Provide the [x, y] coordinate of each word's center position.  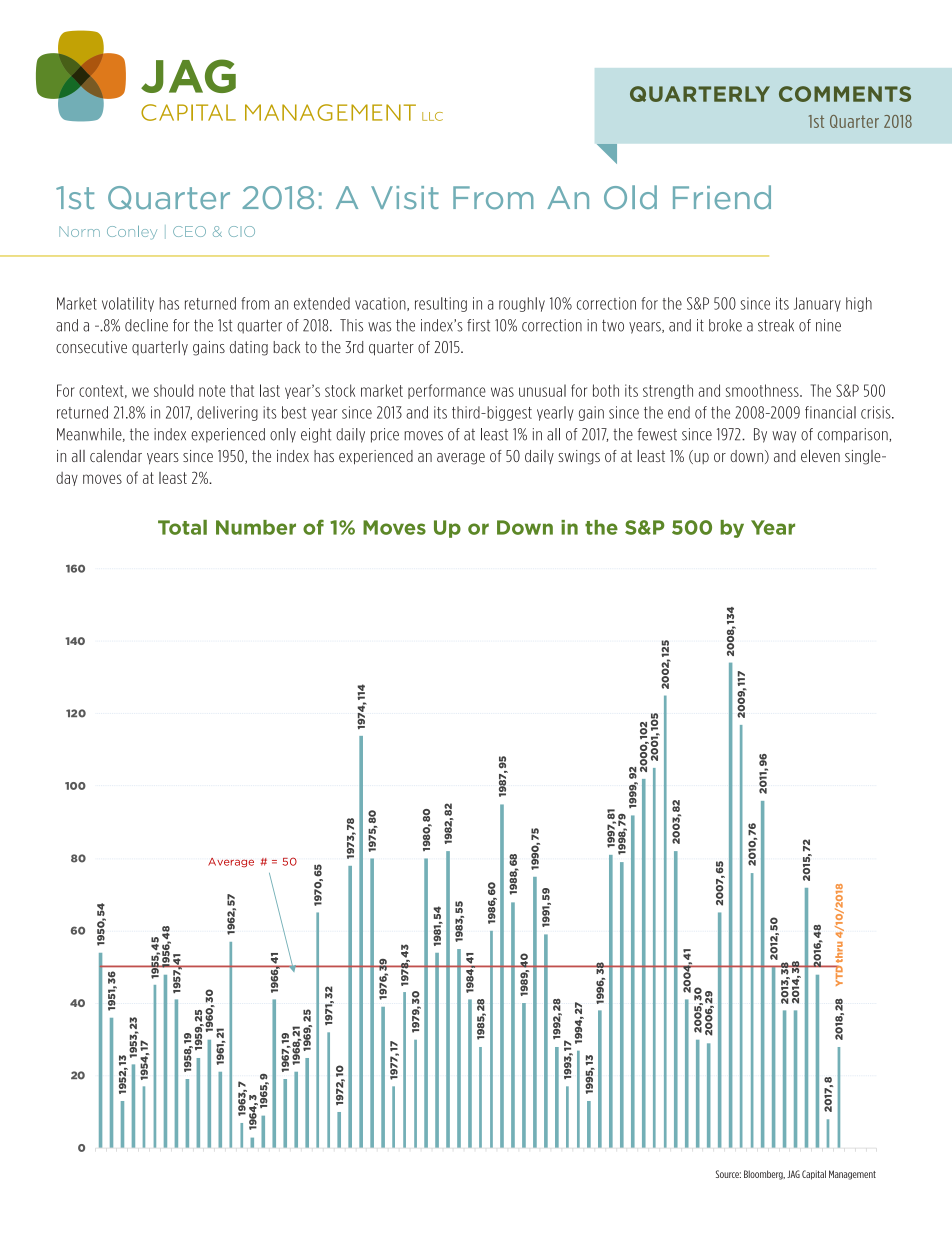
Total [182, 527]
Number [256, 527]
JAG [793, 1174]
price [385, 435]
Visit [405, 197]
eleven [820, 455]
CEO [189, 231]
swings [579, 457]
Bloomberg [764, 1175]
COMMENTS [845, 94]
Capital [814, 1175]
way [784, 437]
